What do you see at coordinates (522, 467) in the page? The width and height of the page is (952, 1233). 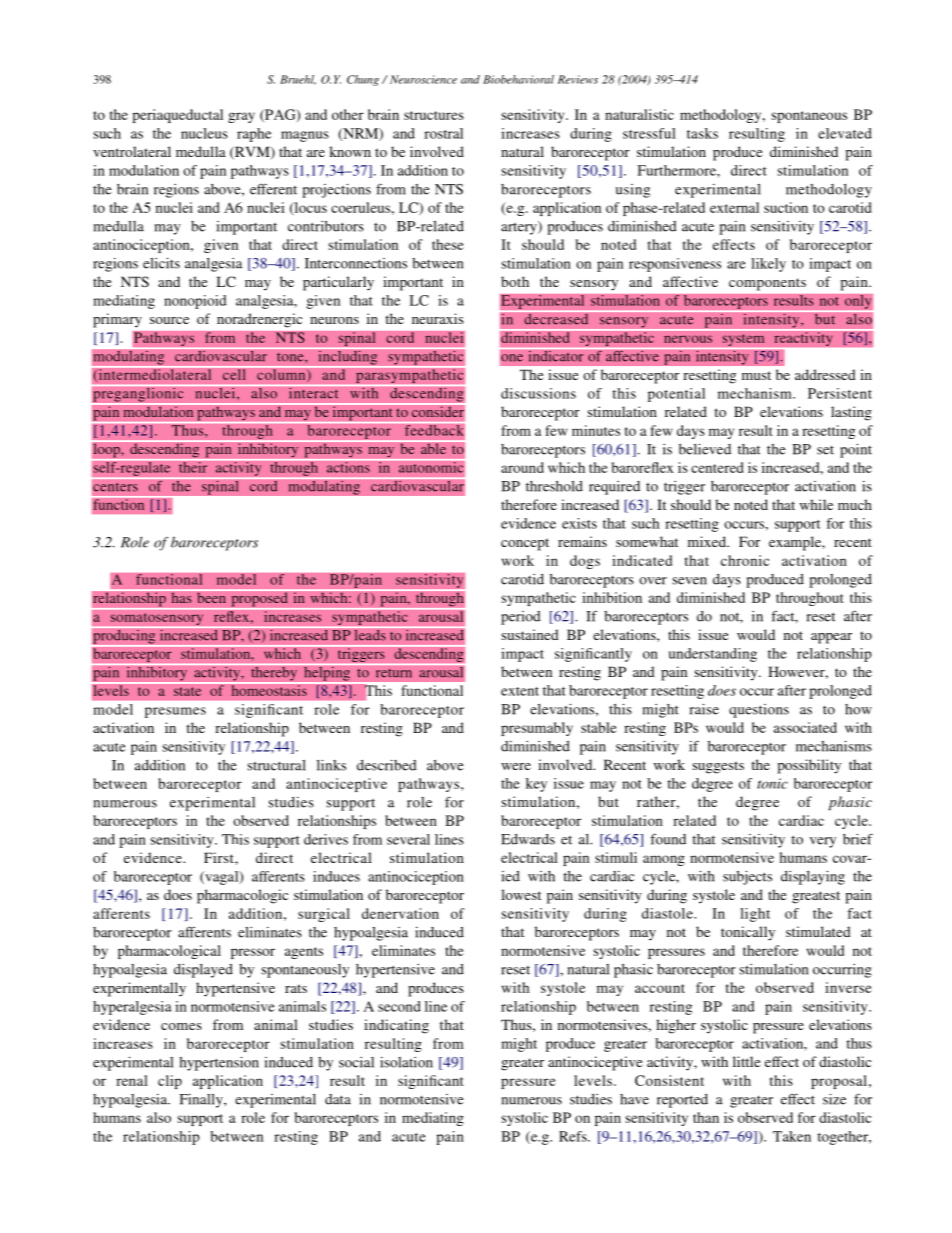 I see `around` at bounding box center [522, 467].
